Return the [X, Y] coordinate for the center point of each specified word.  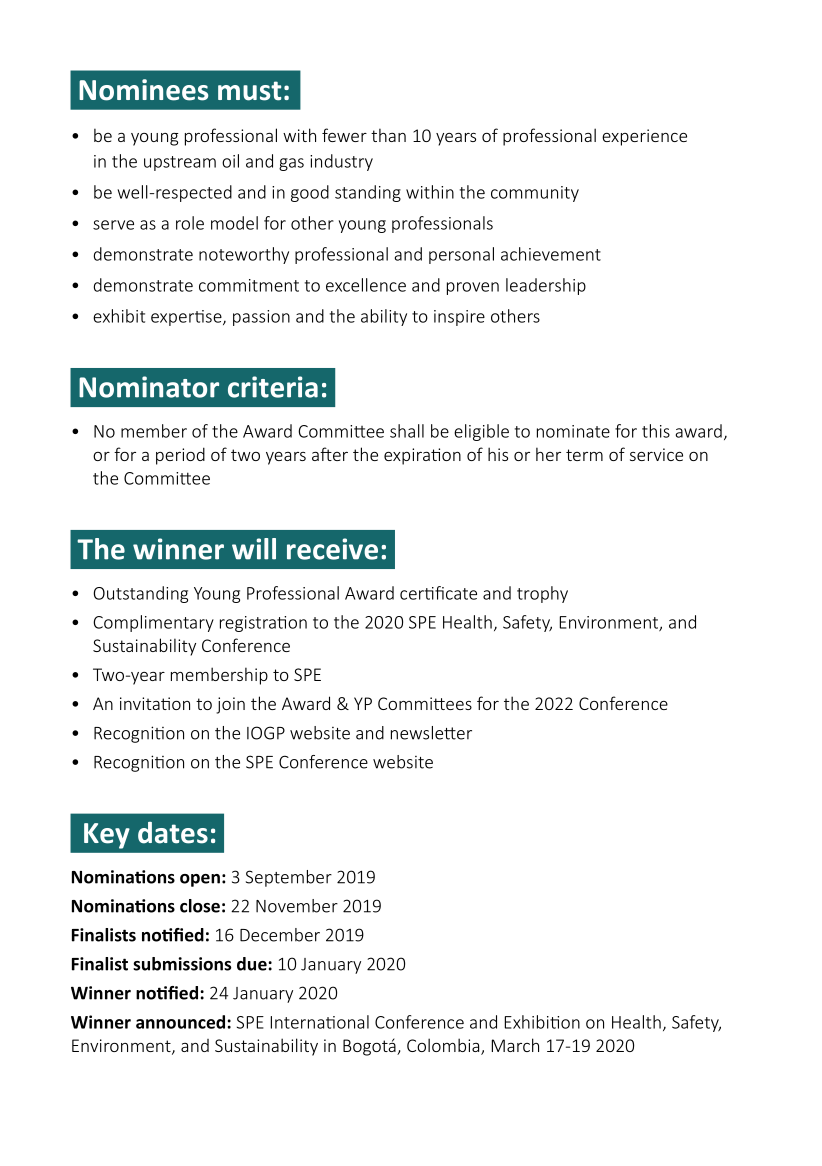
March [515, 1045]
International [320, 1022]
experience [644, 137]
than [388, 135]
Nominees [143, 90]
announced [182, 1022]
